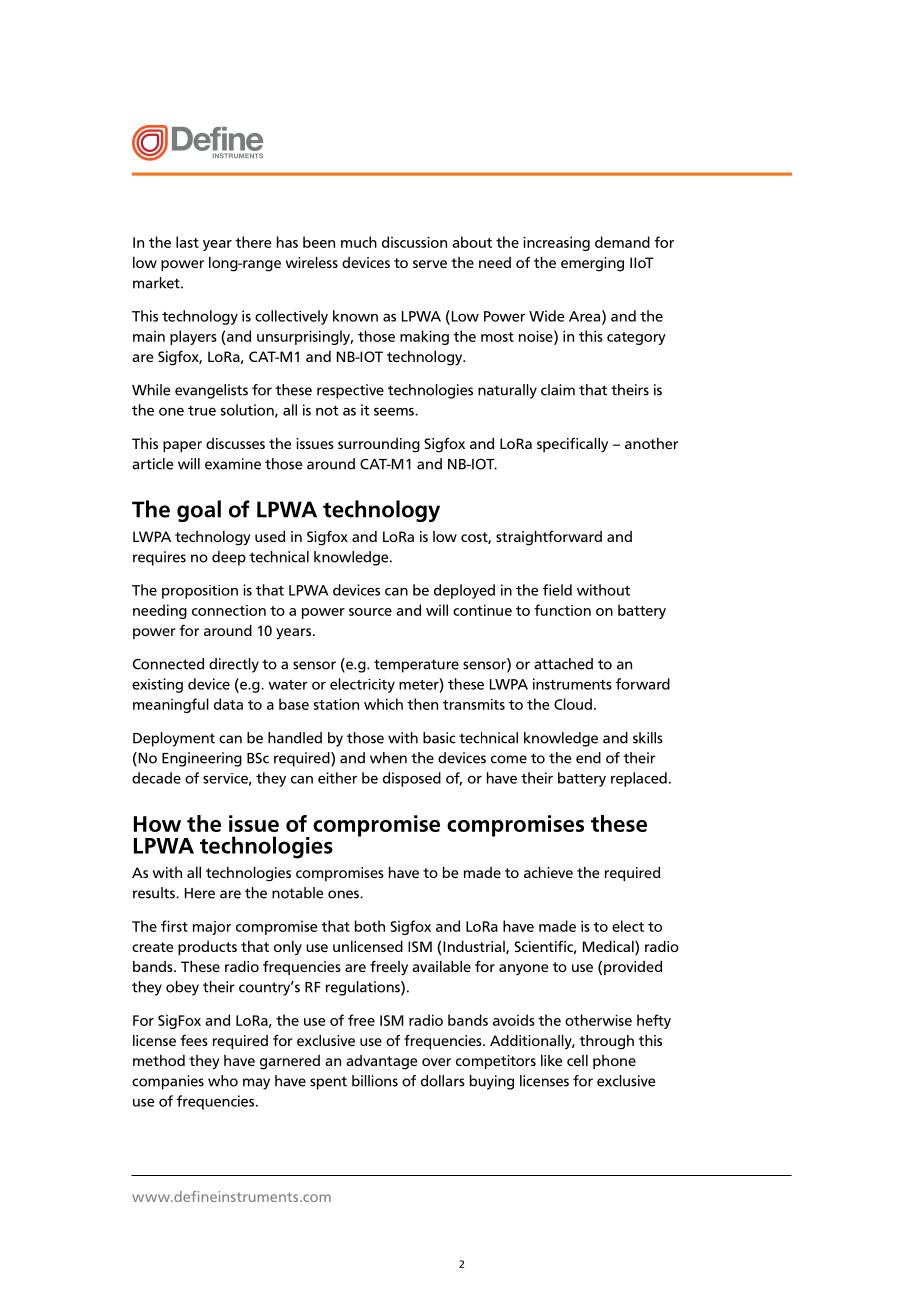  I want to click on fees, so click(194, 1040).
